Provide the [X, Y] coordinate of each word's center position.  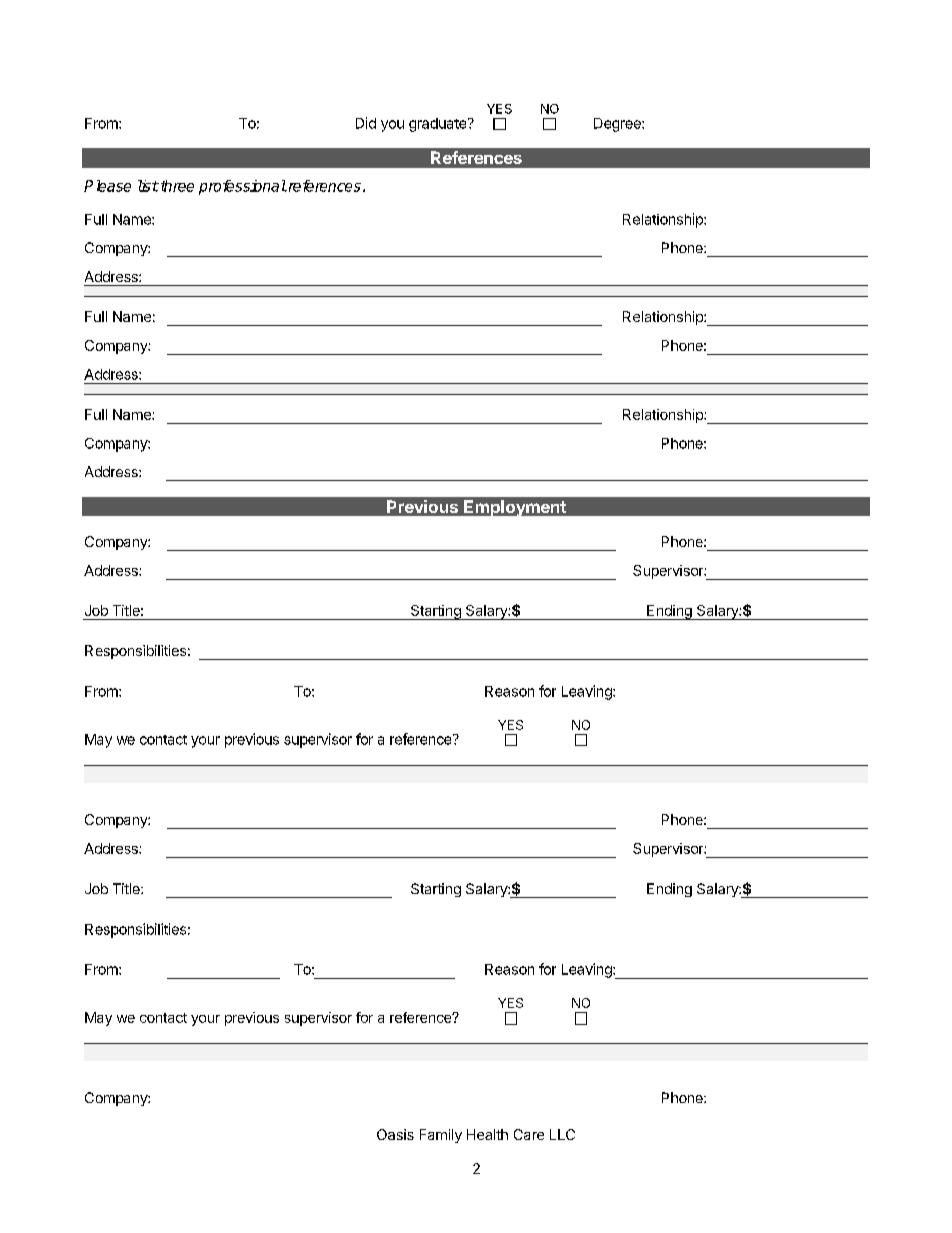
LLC [562, 1134]
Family [441, 1136]
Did [366, 123]
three [176, 186]
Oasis [395, 1134]
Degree [618, 125]
